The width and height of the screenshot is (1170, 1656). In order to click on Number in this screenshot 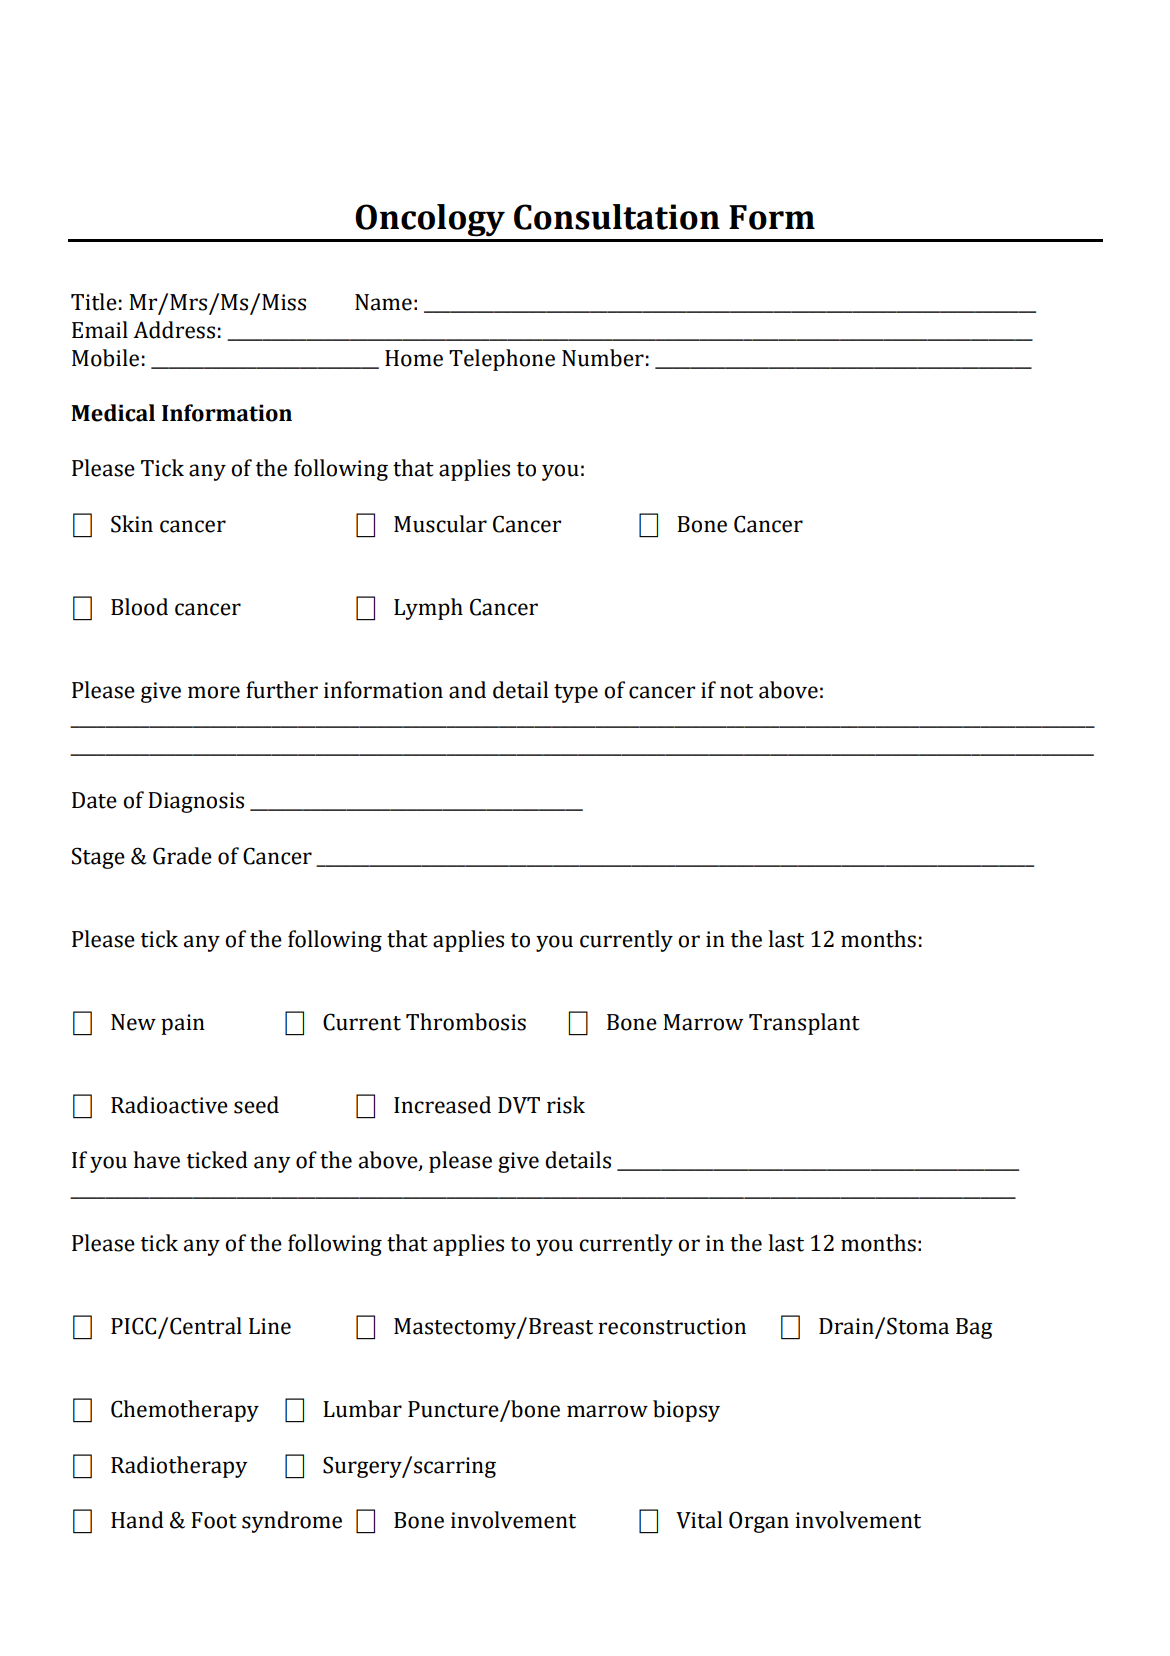, I will do `click(603, 358)`.
